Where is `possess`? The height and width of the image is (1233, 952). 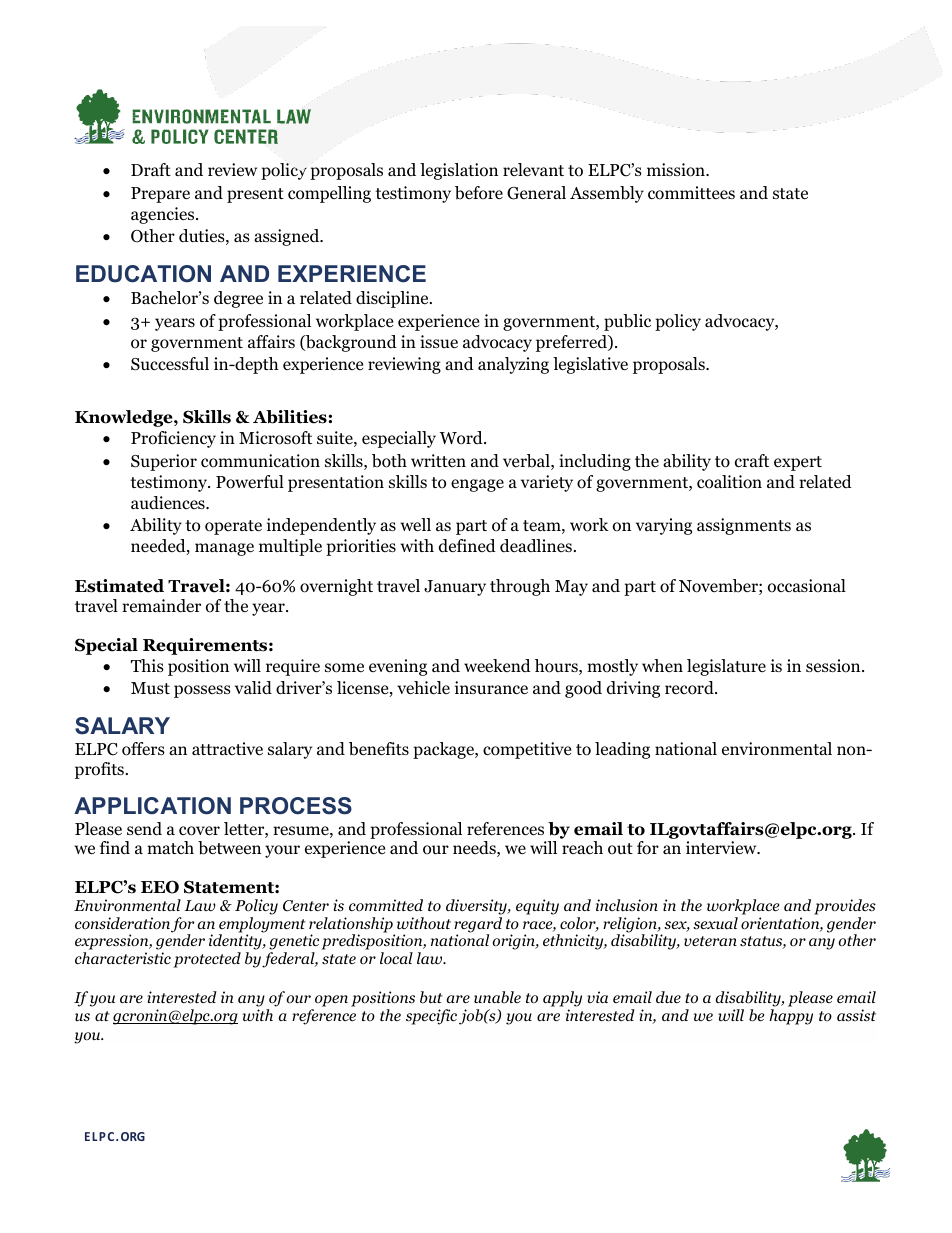 possess is located at coordinates (202, 691).
